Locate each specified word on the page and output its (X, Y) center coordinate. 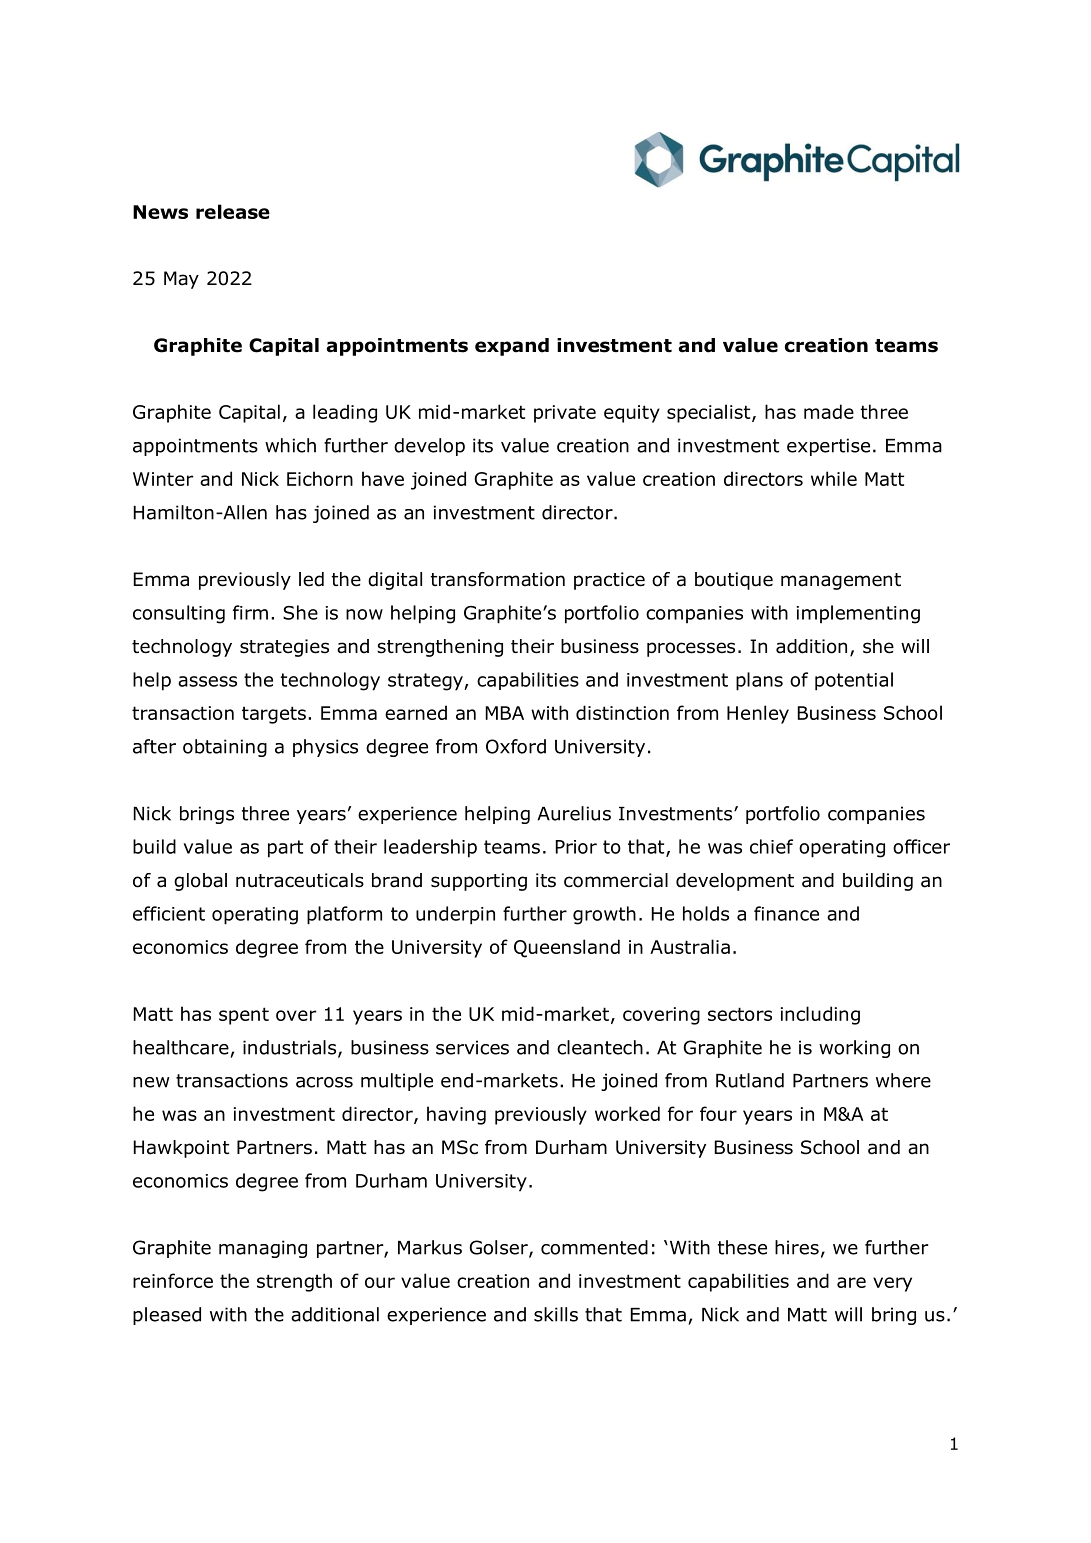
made (829, 411)
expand (512, 347)
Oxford (516, 746)
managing (263, 1249)
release (233, 211)
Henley (758, 714)
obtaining (225, 748)
